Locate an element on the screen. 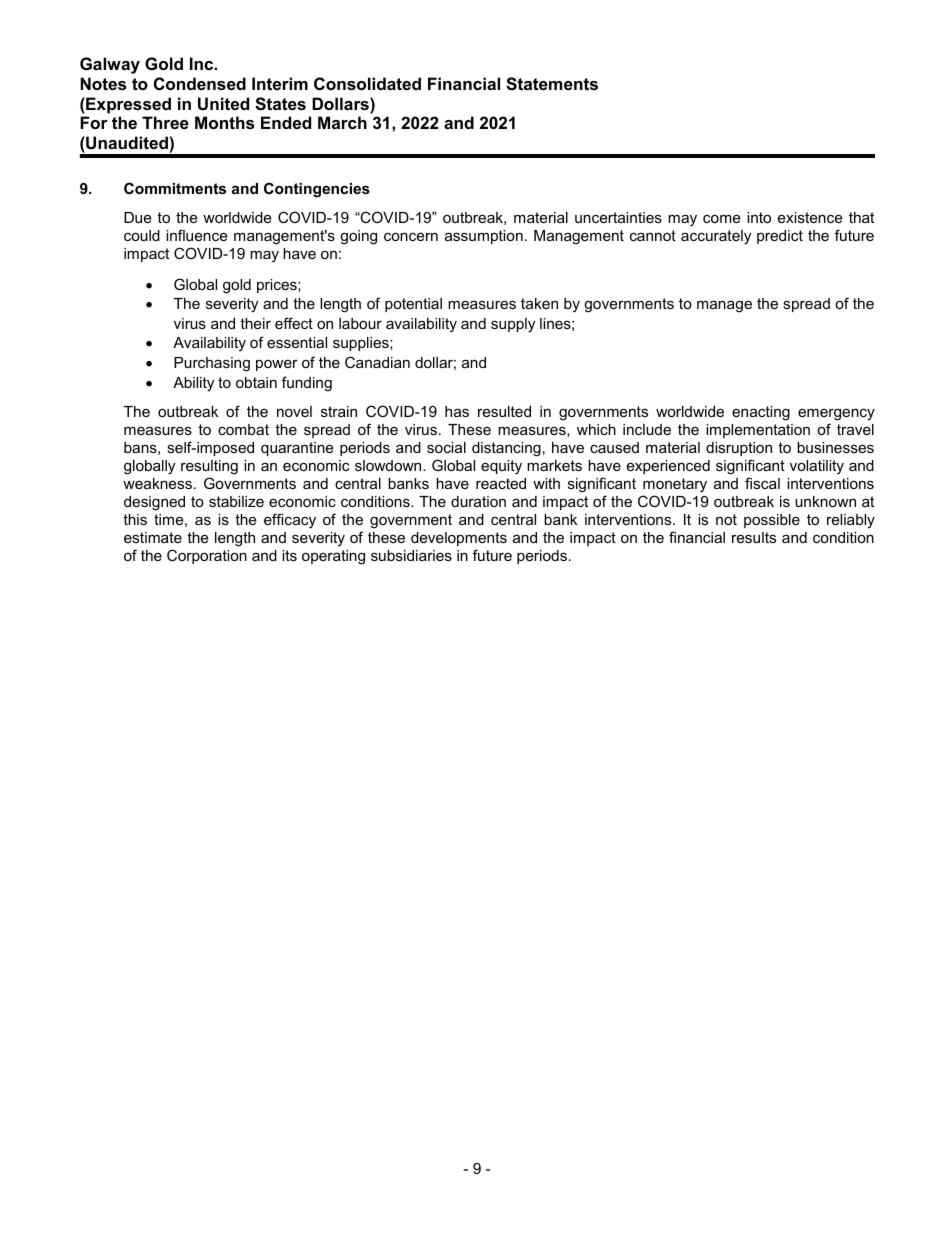 This screenshot has height=1233, width=952. assumption is located at coordinates (484, 237).
